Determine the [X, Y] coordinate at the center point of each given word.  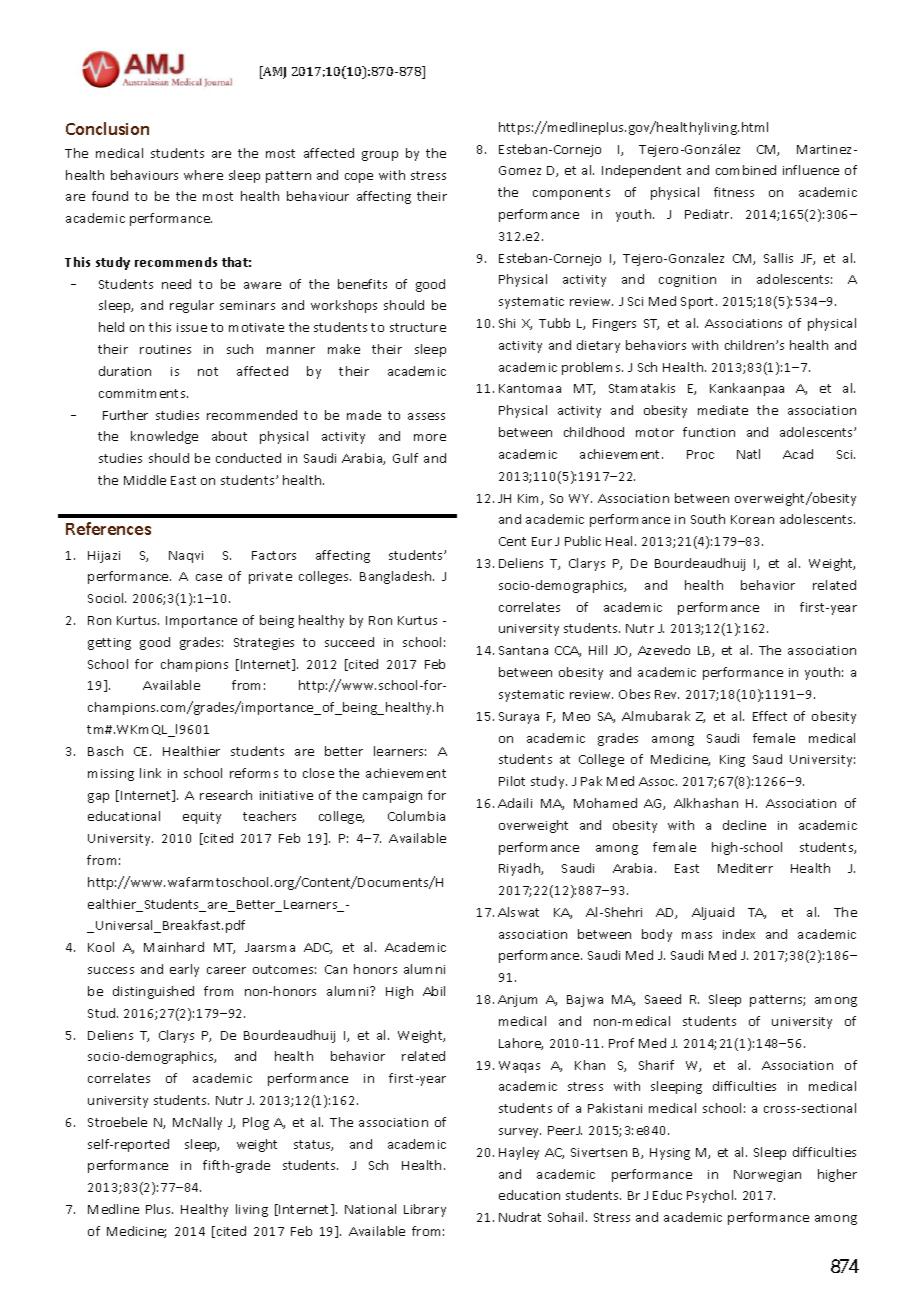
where [203, 175]
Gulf [405, 458]
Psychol [711, 1196]
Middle [145, 480]
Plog [256, 1123]
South [708, 519]
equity [202, 818]
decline [744, 825]
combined [746, 170]
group [380, 156]
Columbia [416, 816]
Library [425, 1210]
